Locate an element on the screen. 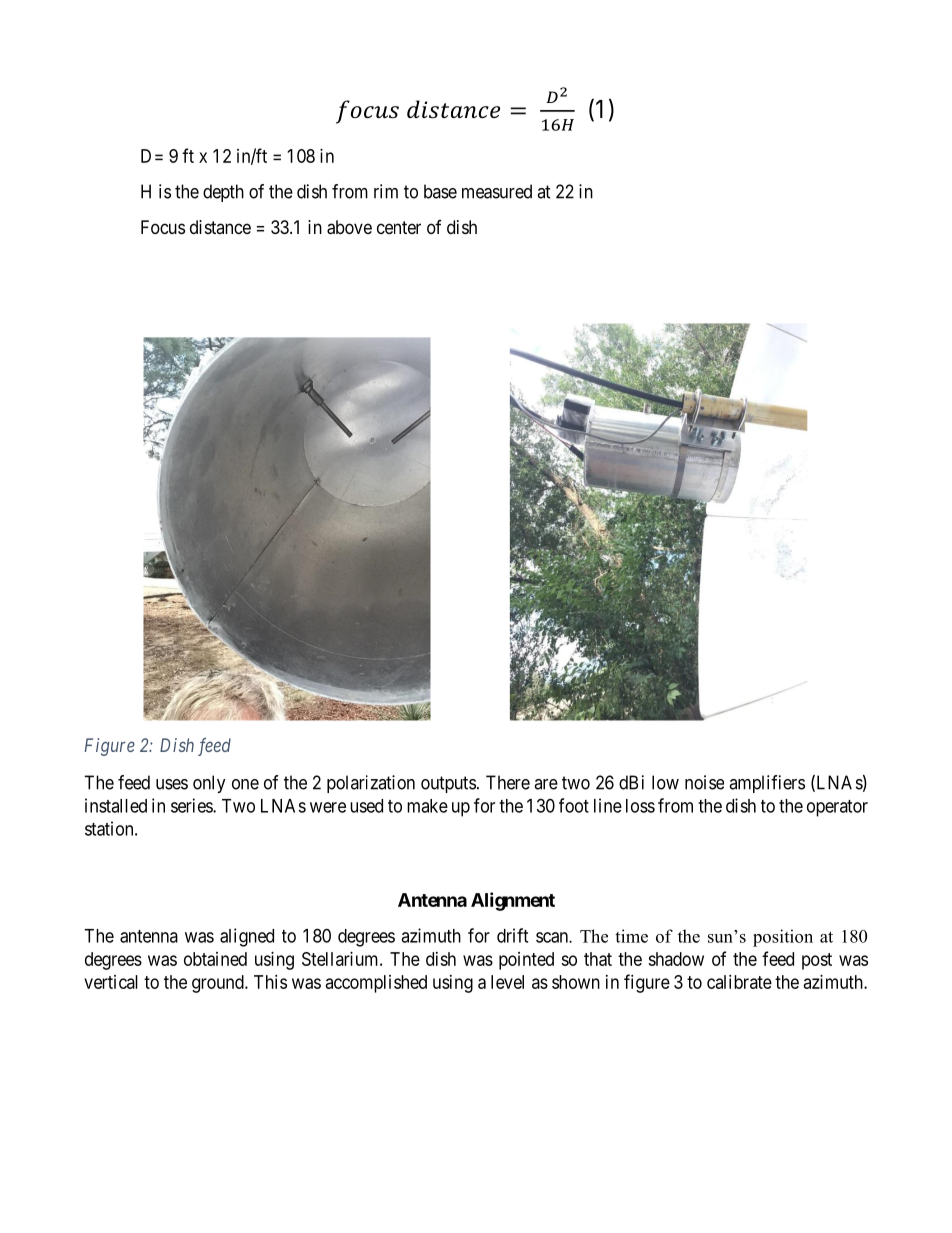  depth is located at coordinates (223, 193).
